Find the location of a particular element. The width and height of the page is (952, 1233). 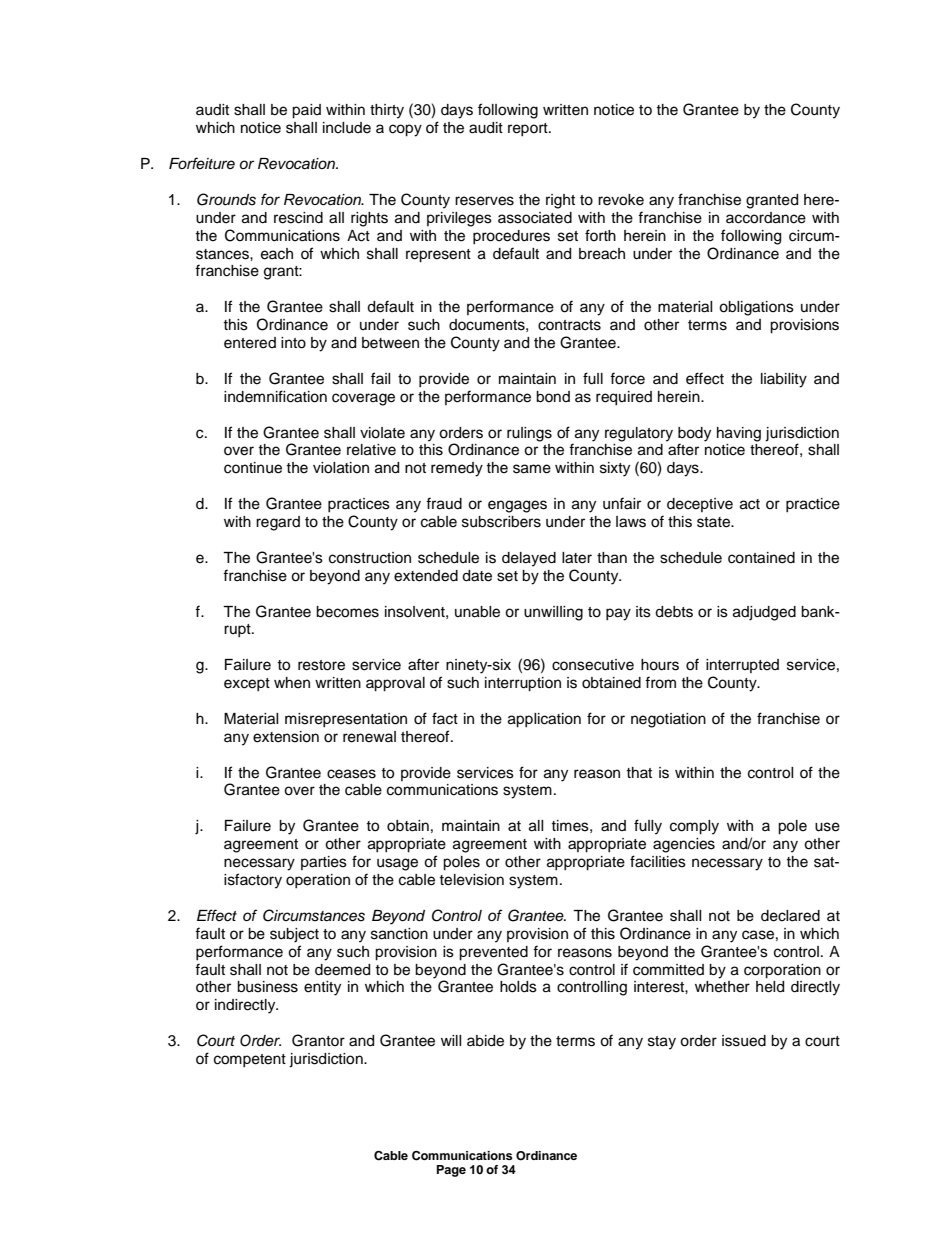

paid is located at coordinates (306, 111).
